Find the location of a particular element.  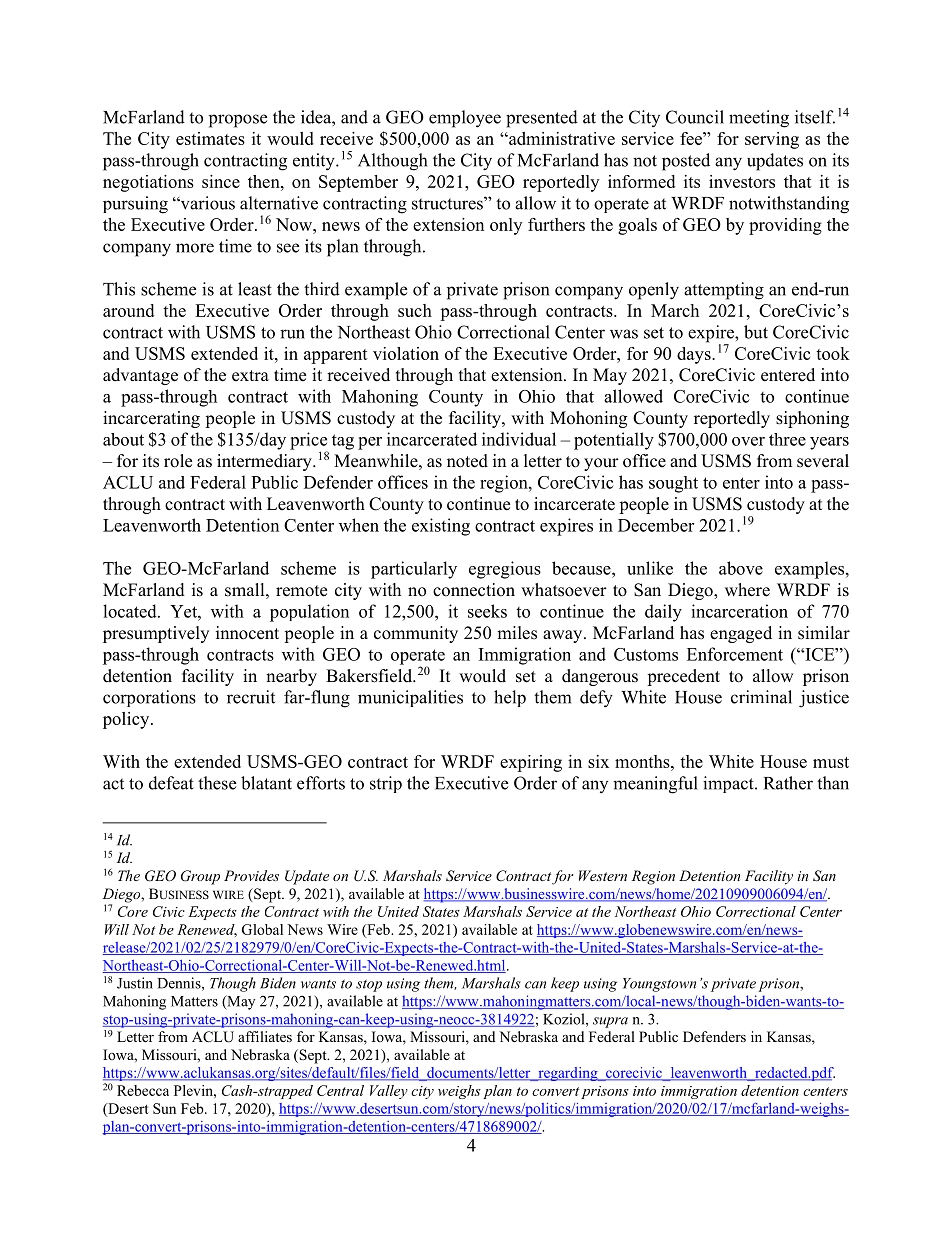

violation is located at coordinates (406, 353).
